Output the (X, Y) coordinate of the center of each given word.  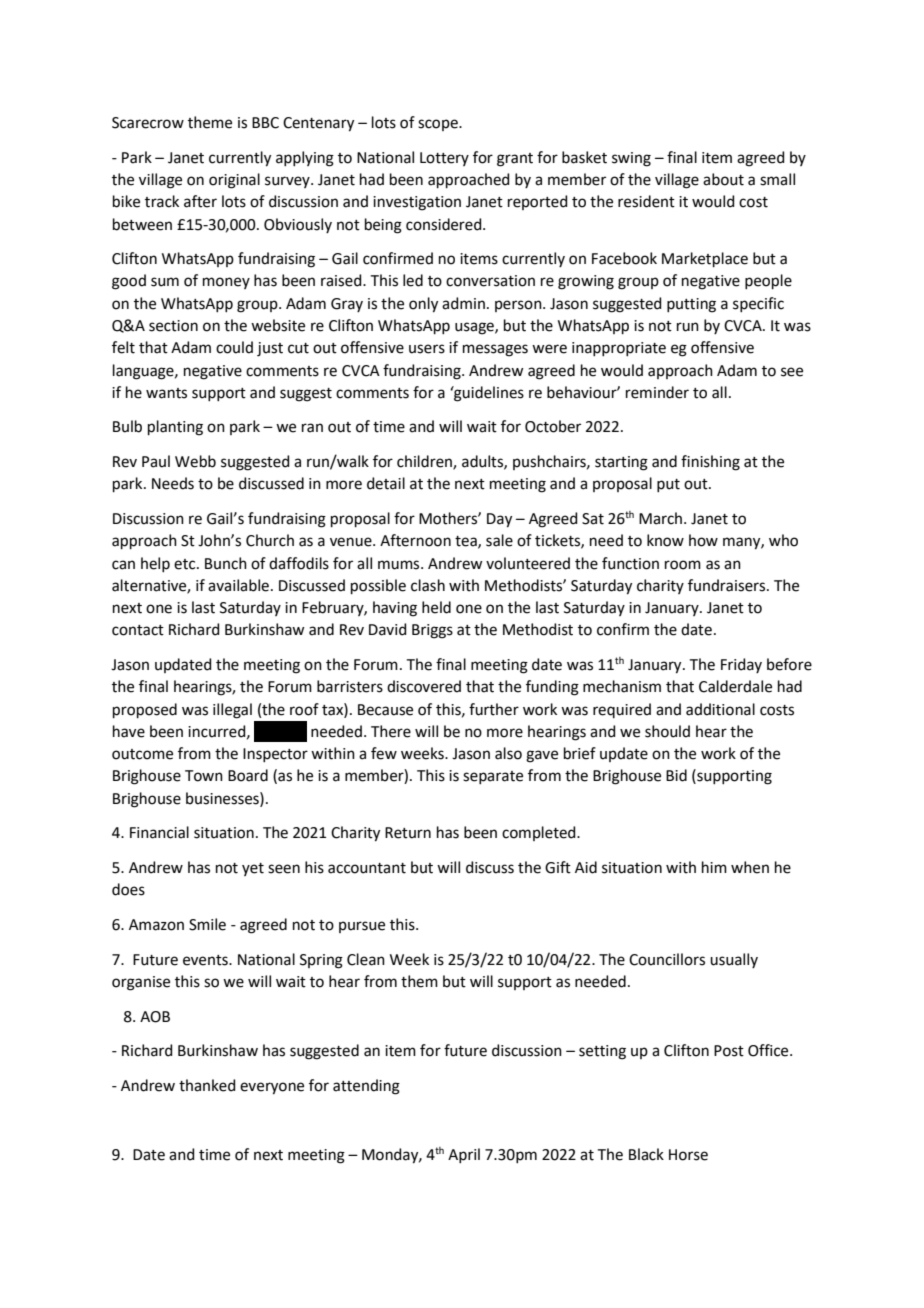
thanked (207, 1085)
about (723, 179)
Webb (195, 461)
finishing (710, 463)
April (464, 1155)
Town (204, 776)
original (234, 181)
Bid (676, 775)
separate (493, 777)
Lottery (444, 159)
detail (386, 483)
